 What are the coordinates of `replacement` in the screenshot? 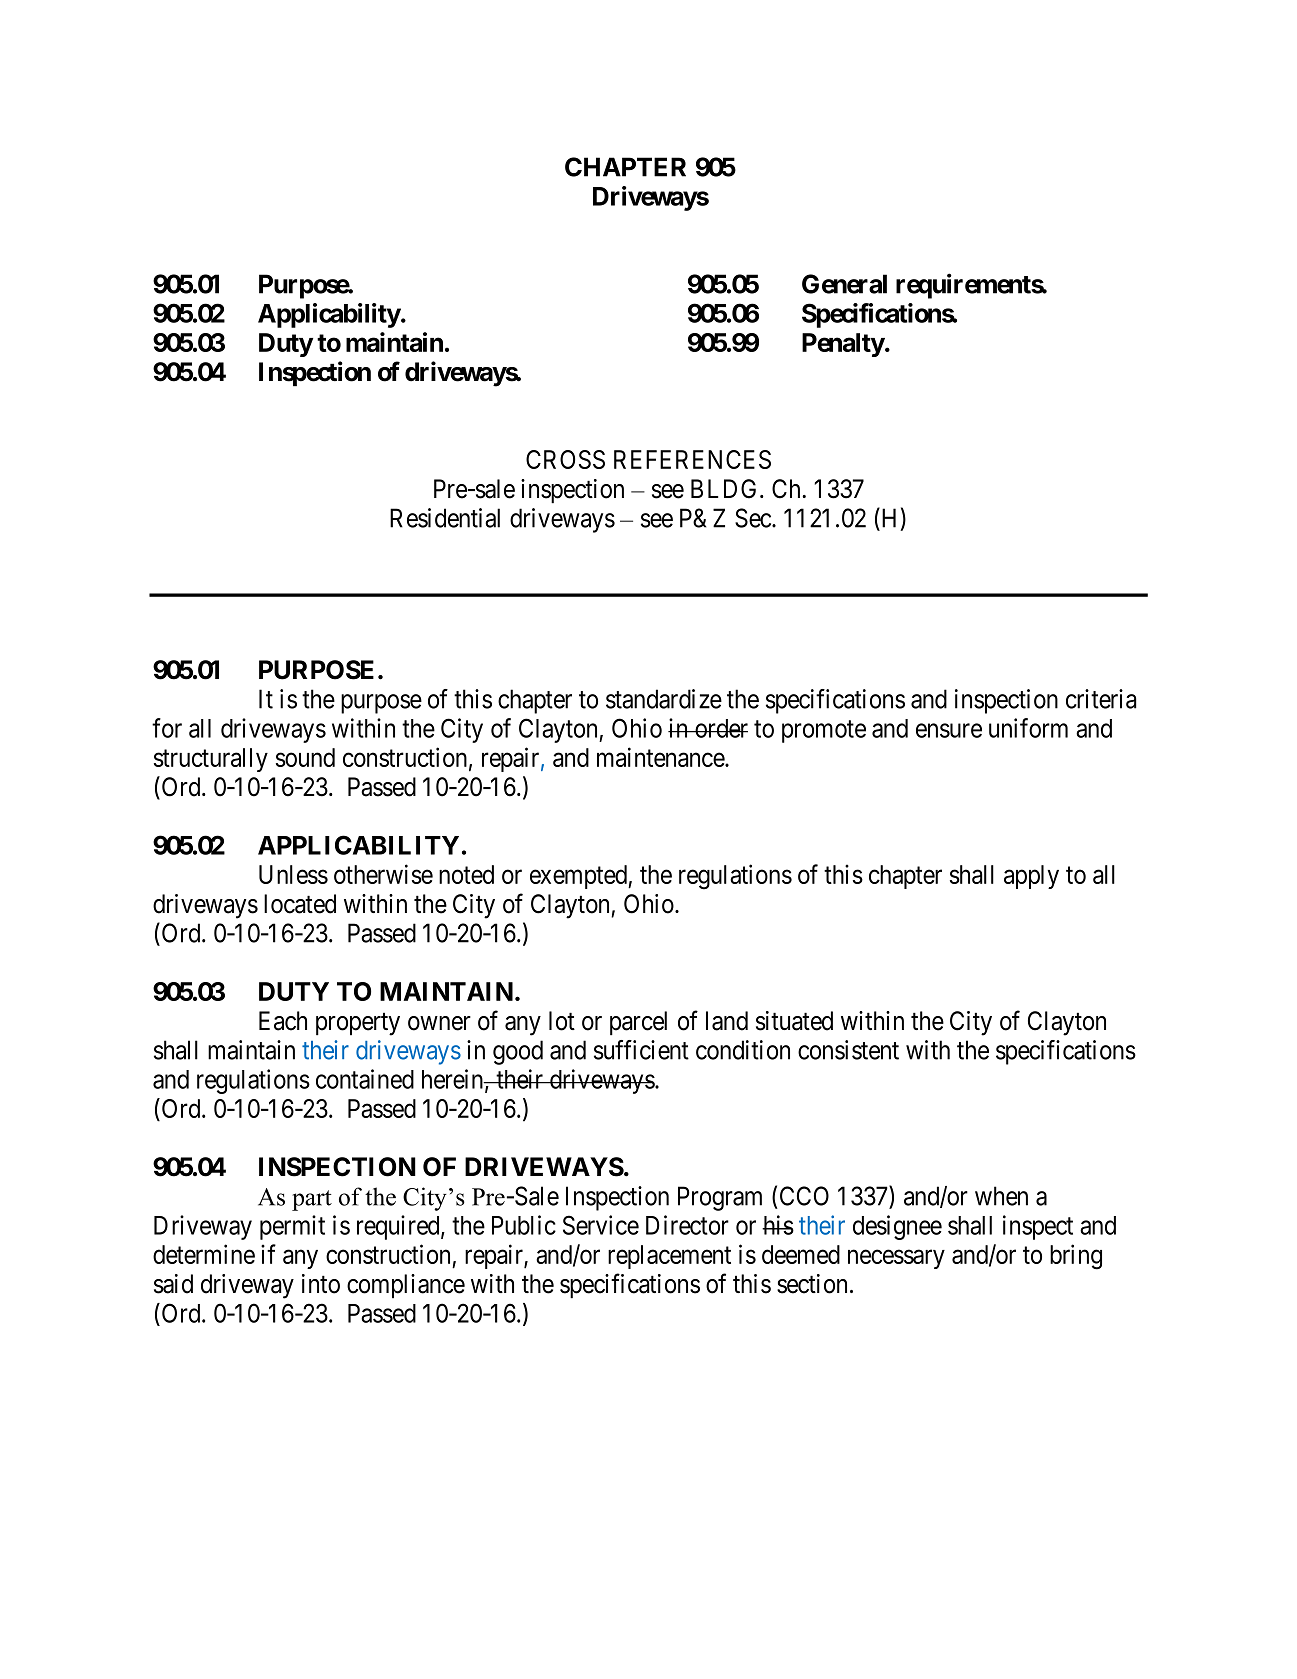 It's located at (669, 1257).
